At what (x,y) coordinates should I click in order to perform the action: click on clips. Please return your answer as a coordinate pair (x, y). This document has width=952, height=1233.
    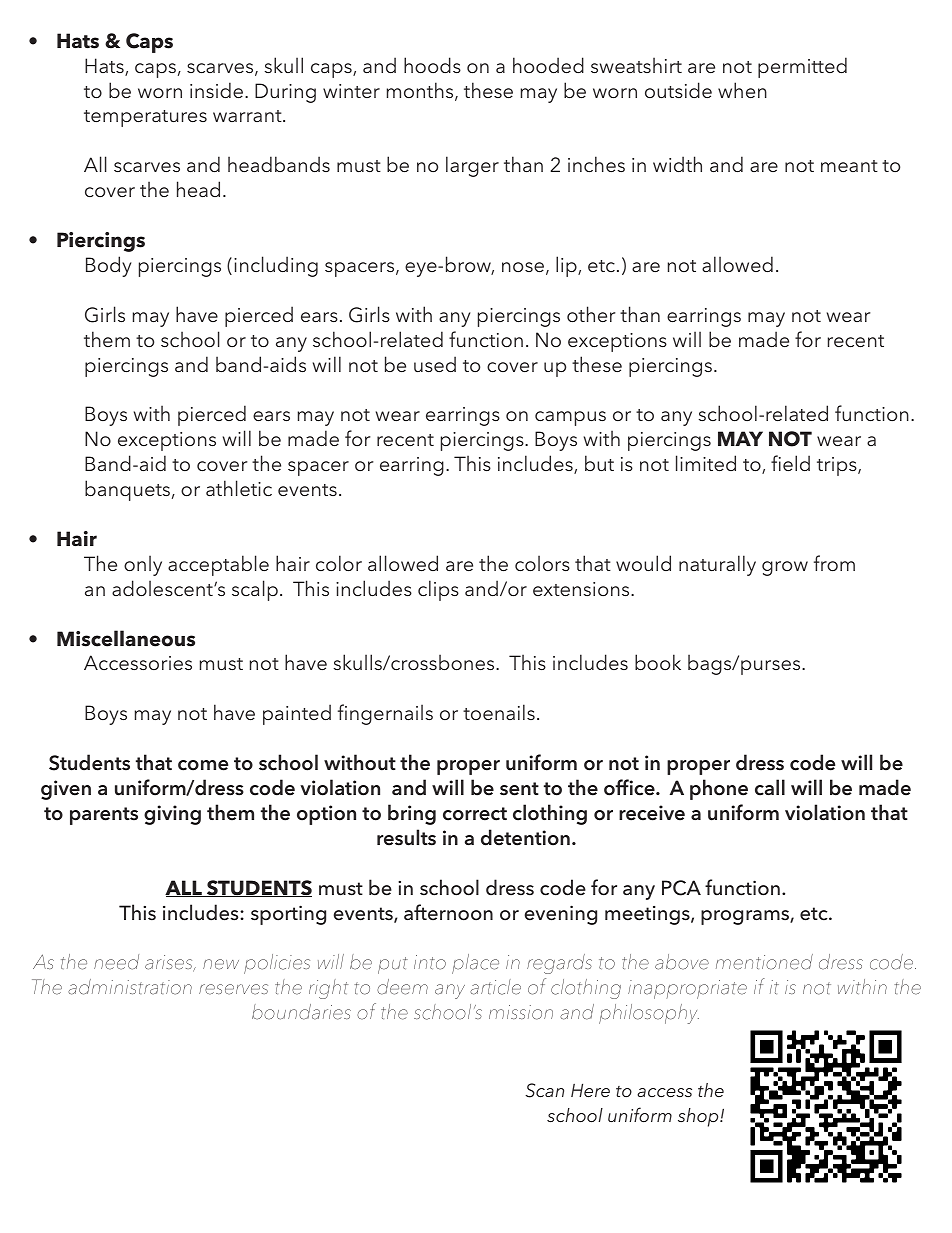
    Looking at the image, I should click on (438, 590).
